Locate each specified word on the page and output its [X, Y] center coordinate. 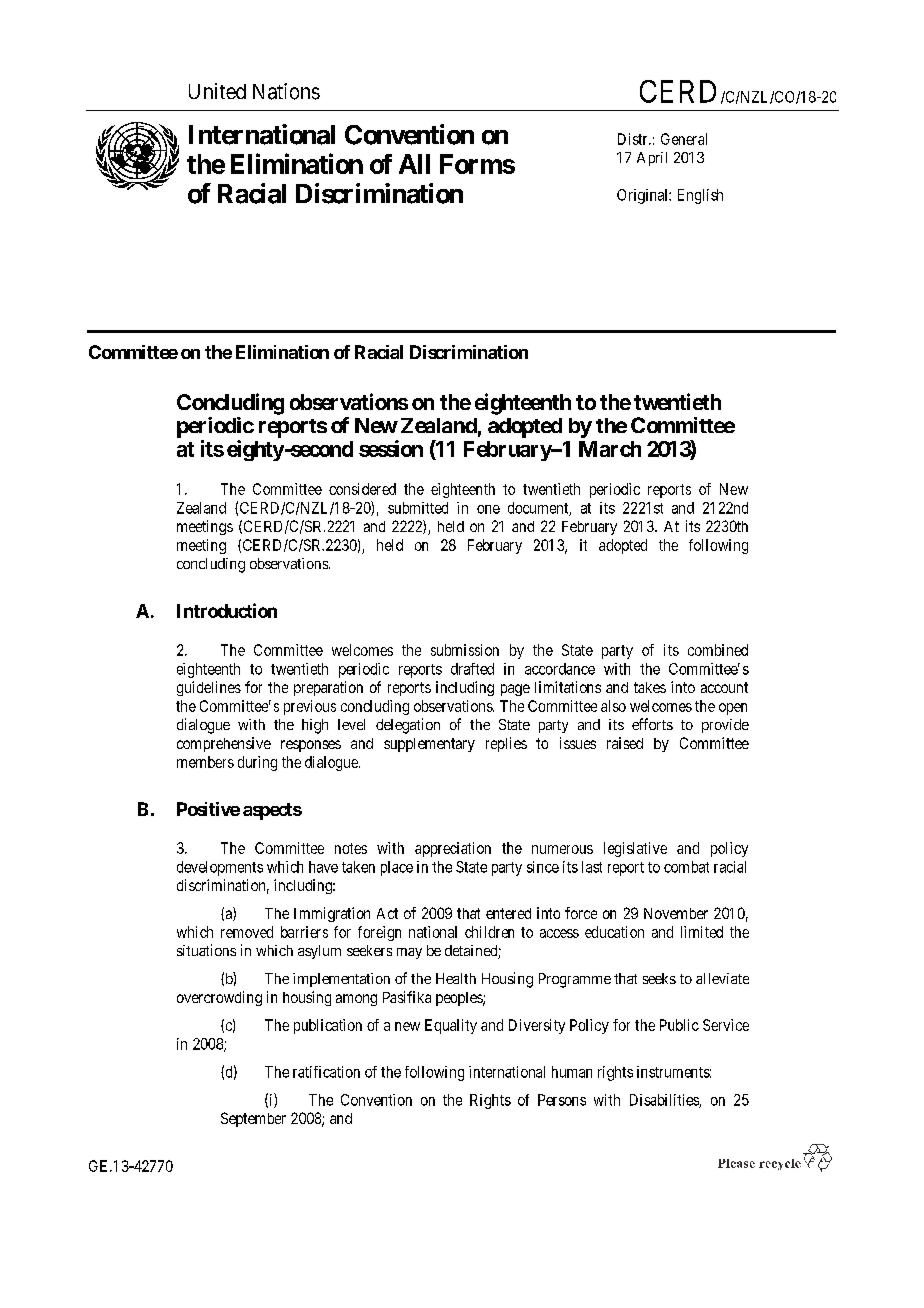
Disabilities [665, 1101]
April [652, 159]
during [257, 763]
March [610, 449]
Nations [286, 91]
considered [362, 489]
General [684, 139]
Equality [451, 1026]
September [253, 1119]
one [488, 509]
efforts [652, 724]
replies [506, 744]
